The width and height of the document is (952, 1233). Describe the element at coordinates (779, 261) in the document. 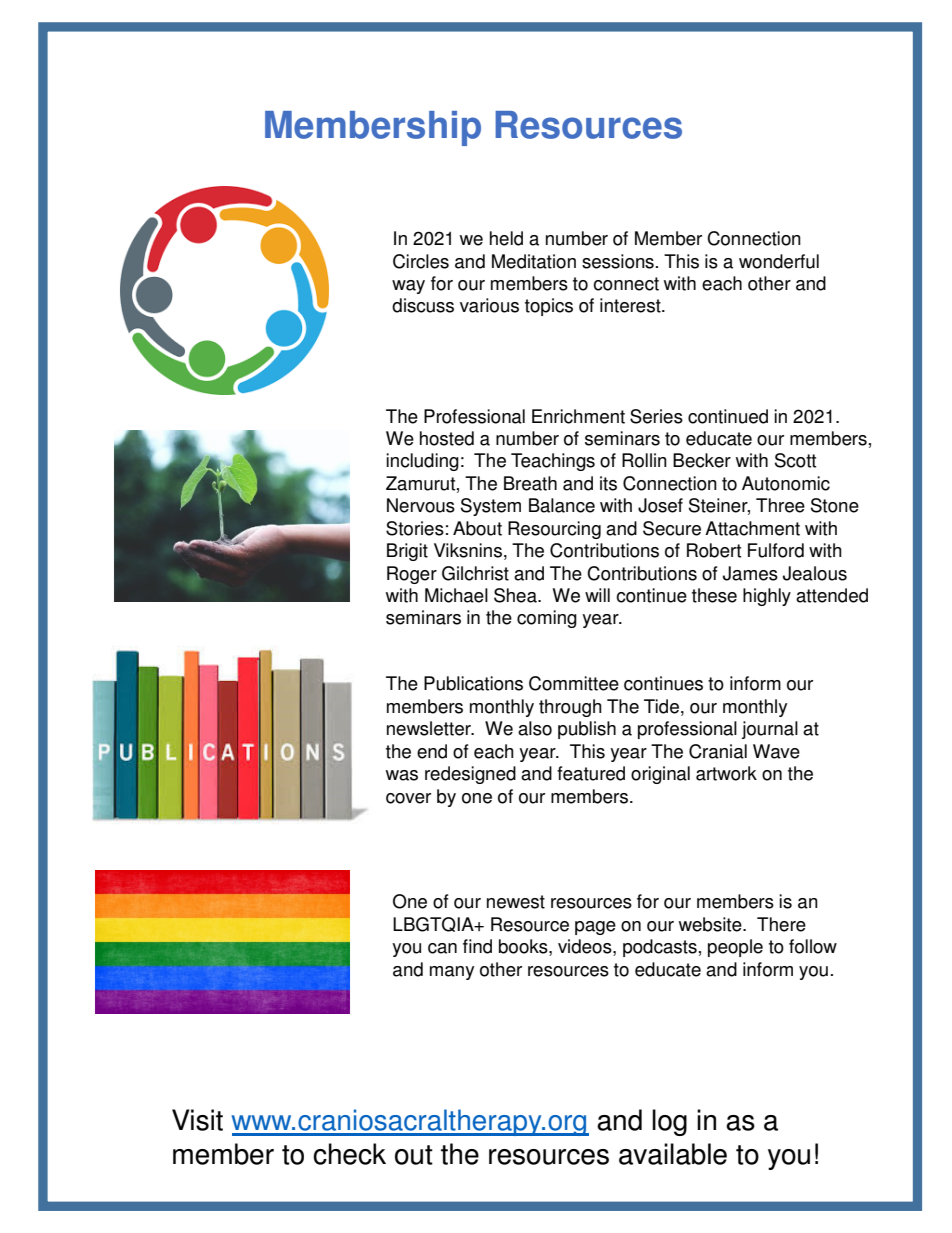

I see `wonderful` at that location.
